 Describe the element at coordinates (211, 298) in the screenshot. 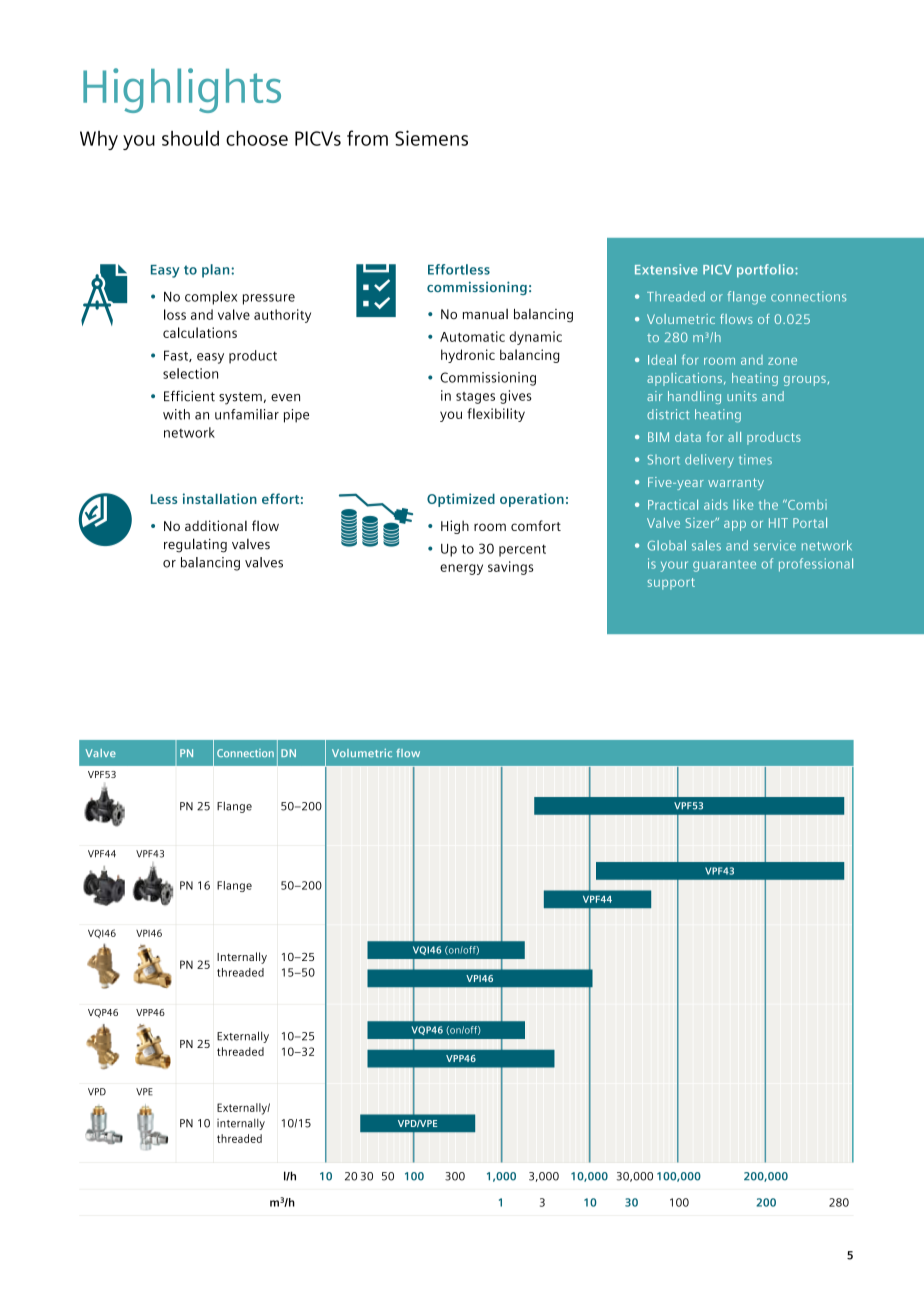

I see `complex` at that location.
